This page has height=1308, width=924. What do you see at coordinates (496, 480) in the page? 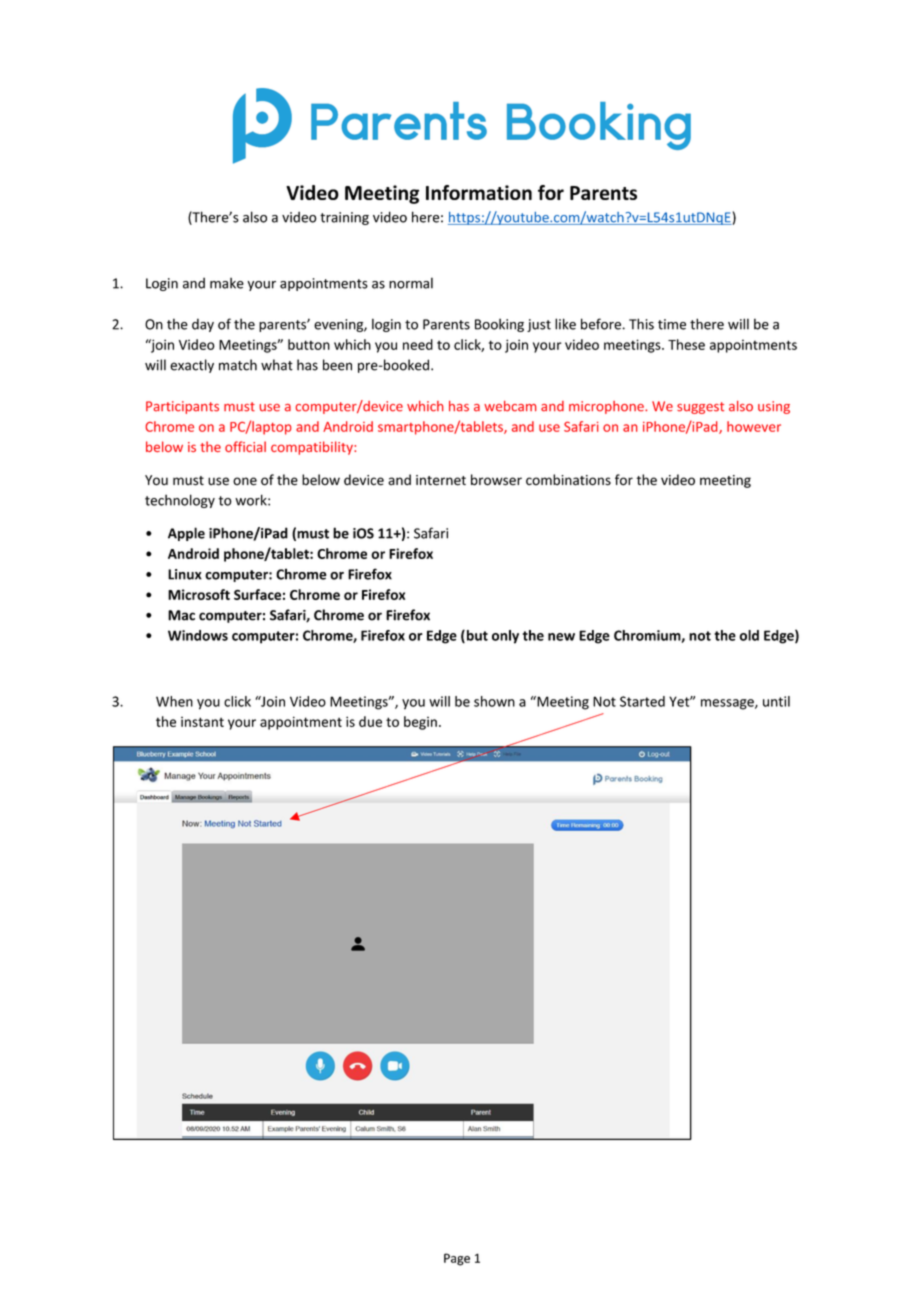
I see `browser` at bounding box center [496, 480].
